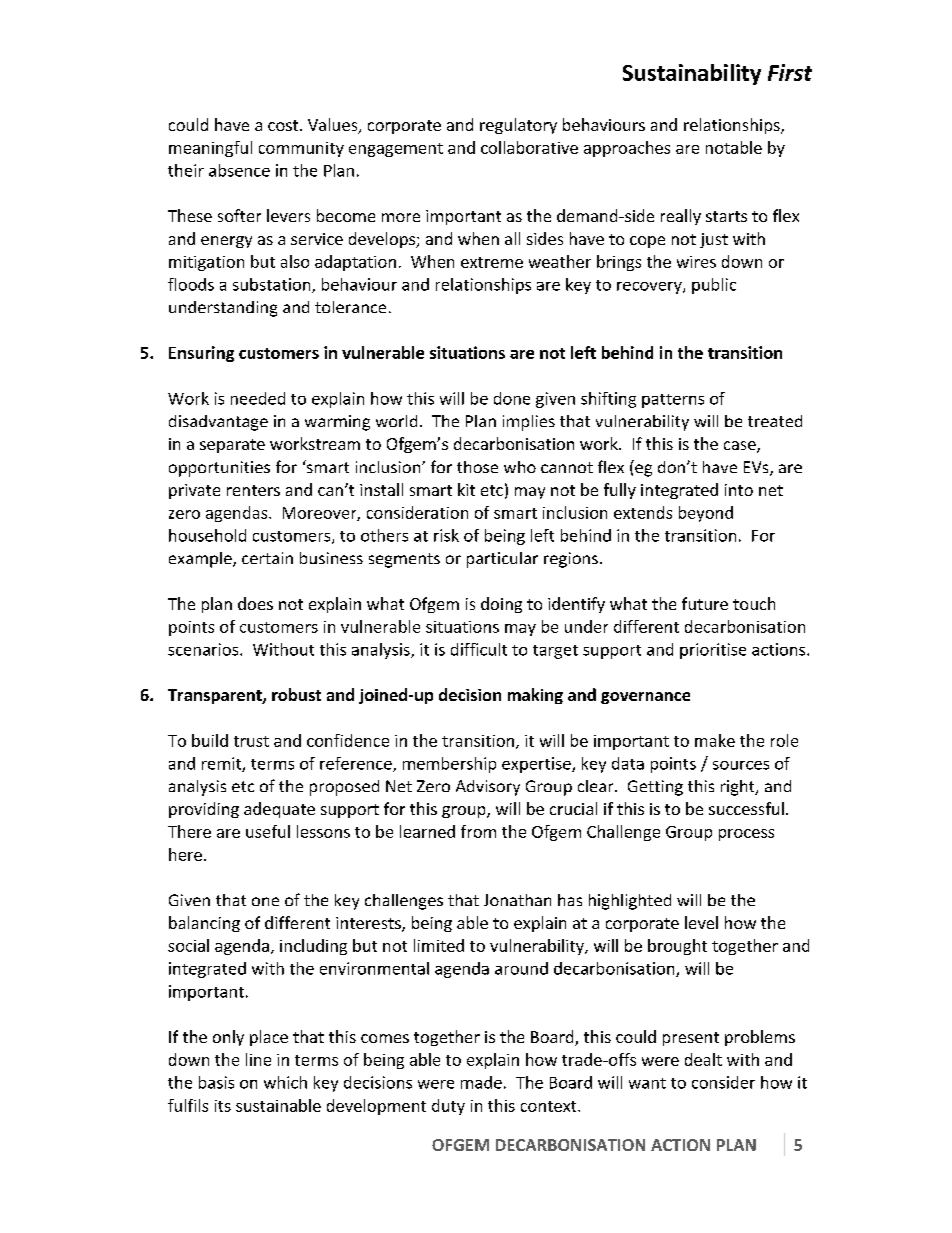  What do you see at coordinates (703, 1059) in the screenshot?
I see `dealt` at bounding box center [703, 1059].
